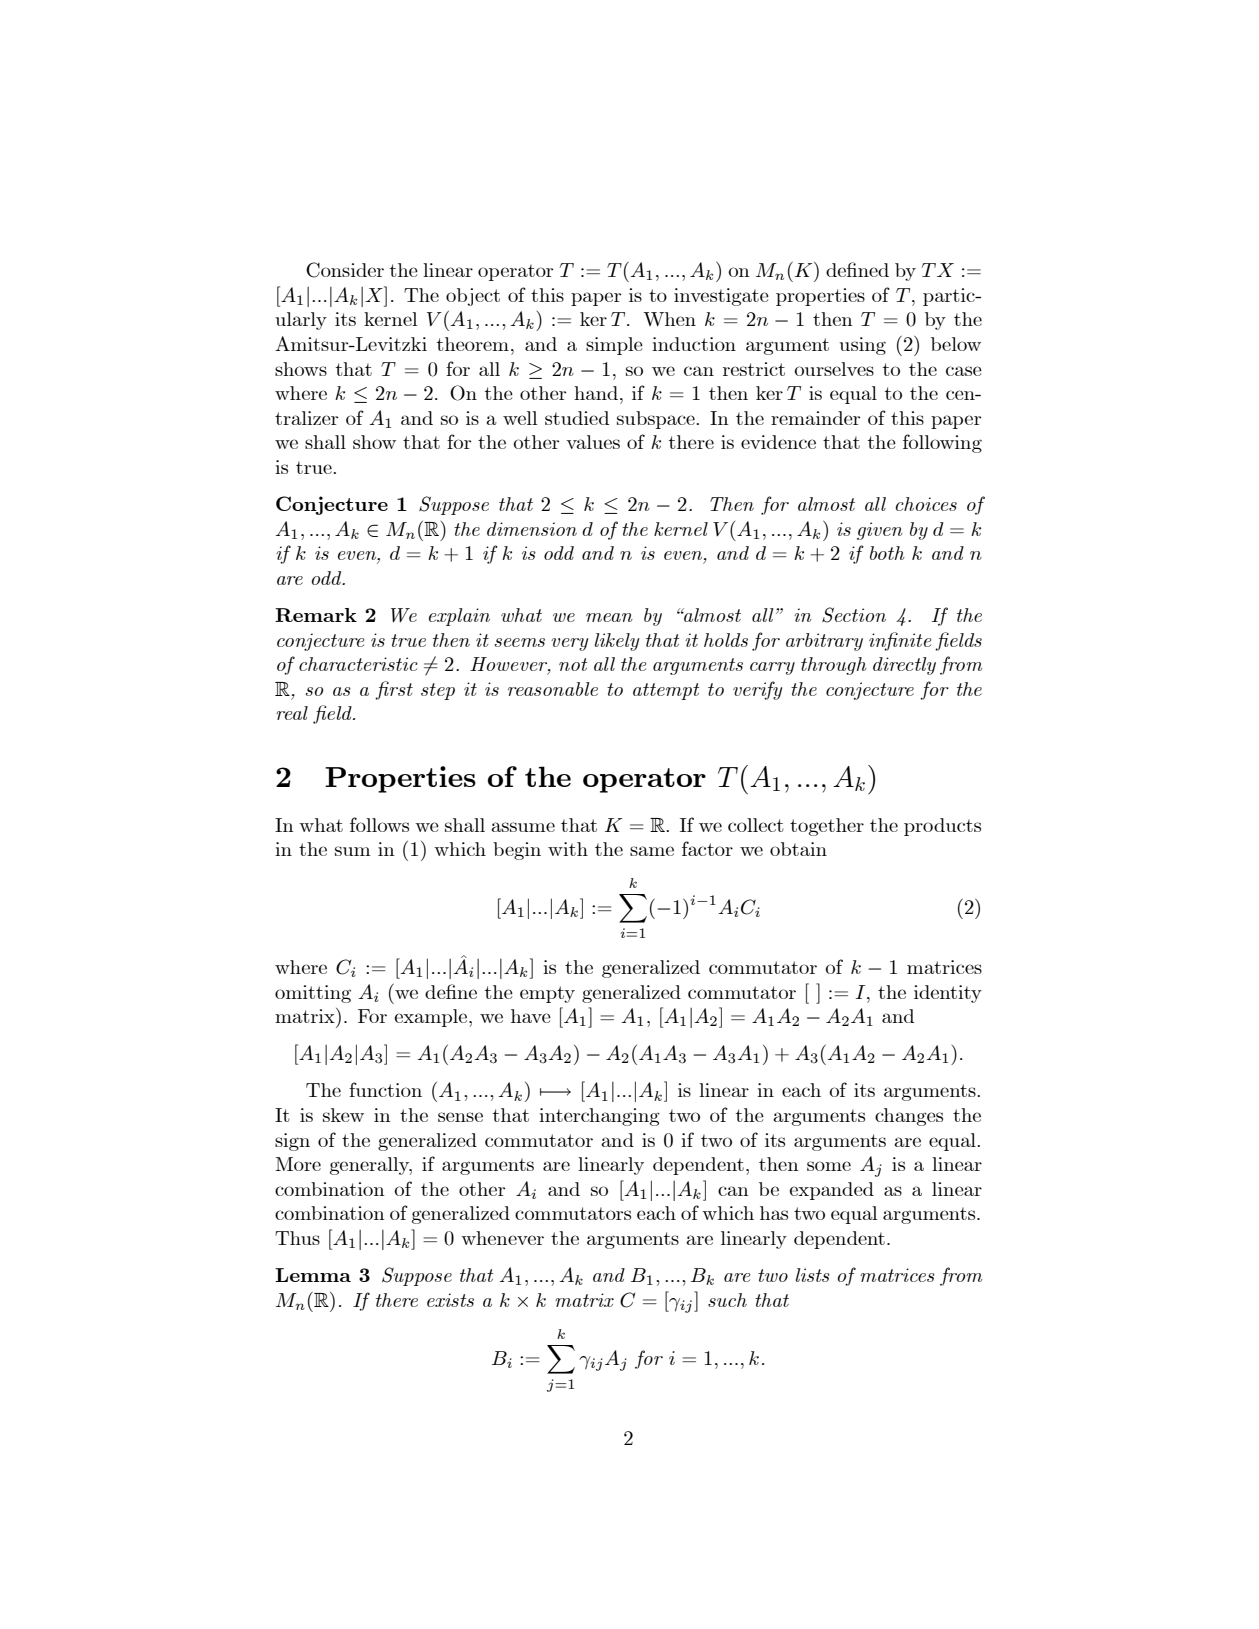 This screenshot has width=1259, height=1629. I want to click on simple, so click(614, 346).
